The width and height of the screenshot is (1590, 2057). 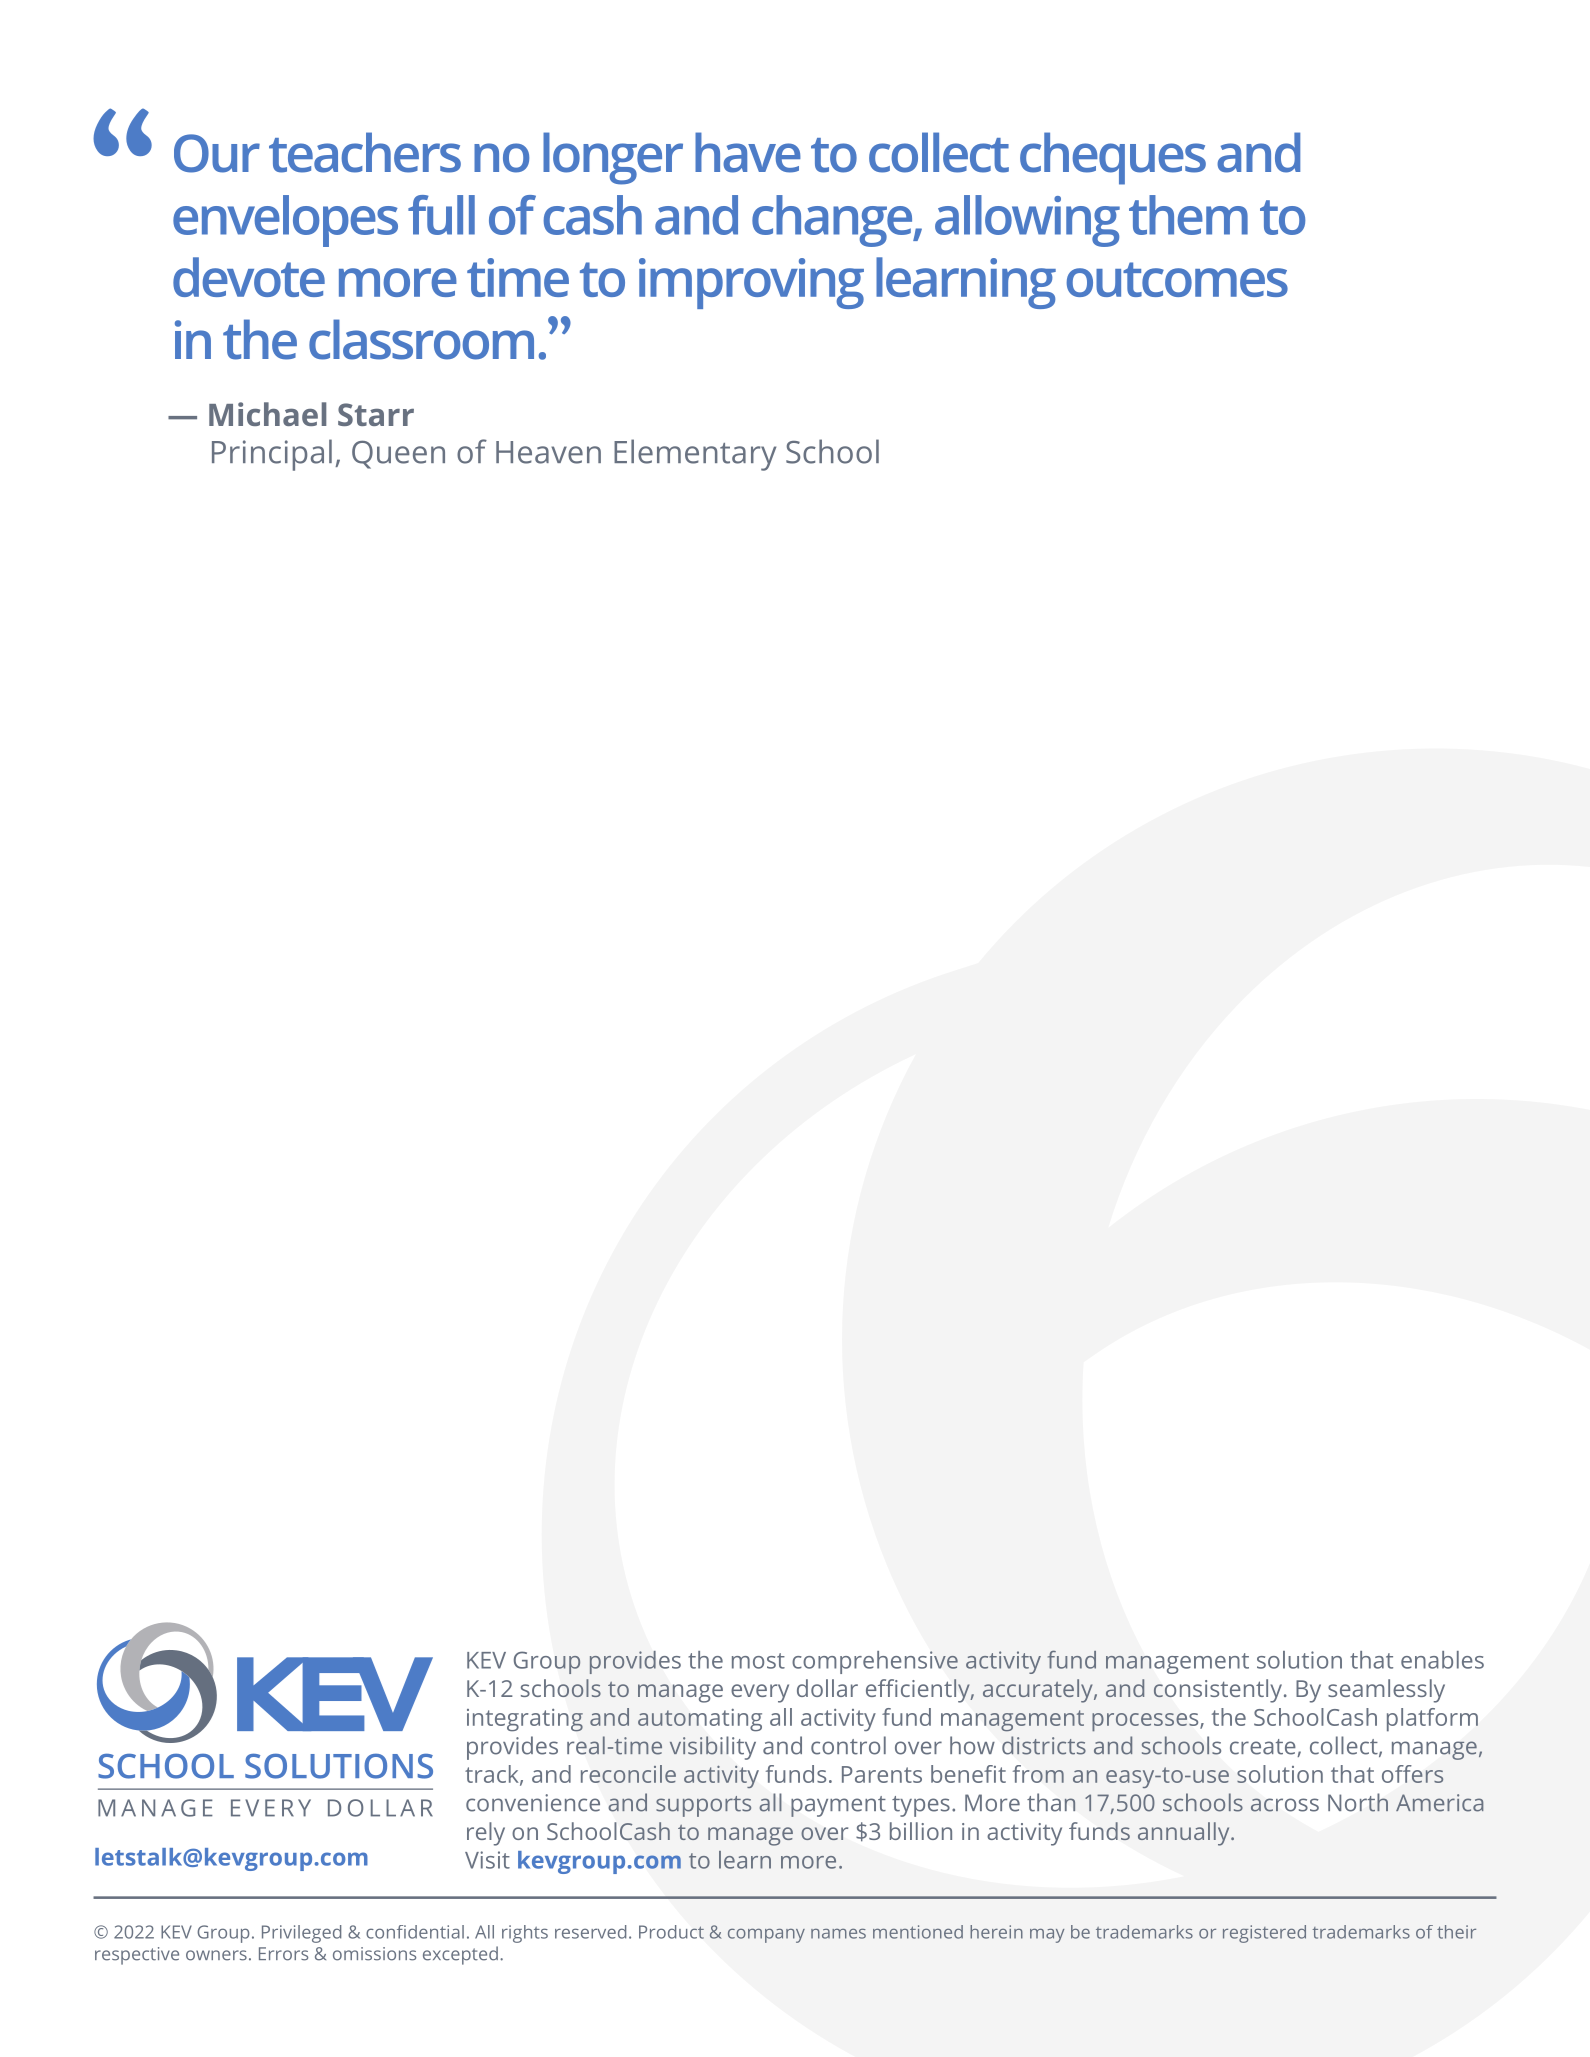 I want to click on enables, so click(x=1442, y=1660).
